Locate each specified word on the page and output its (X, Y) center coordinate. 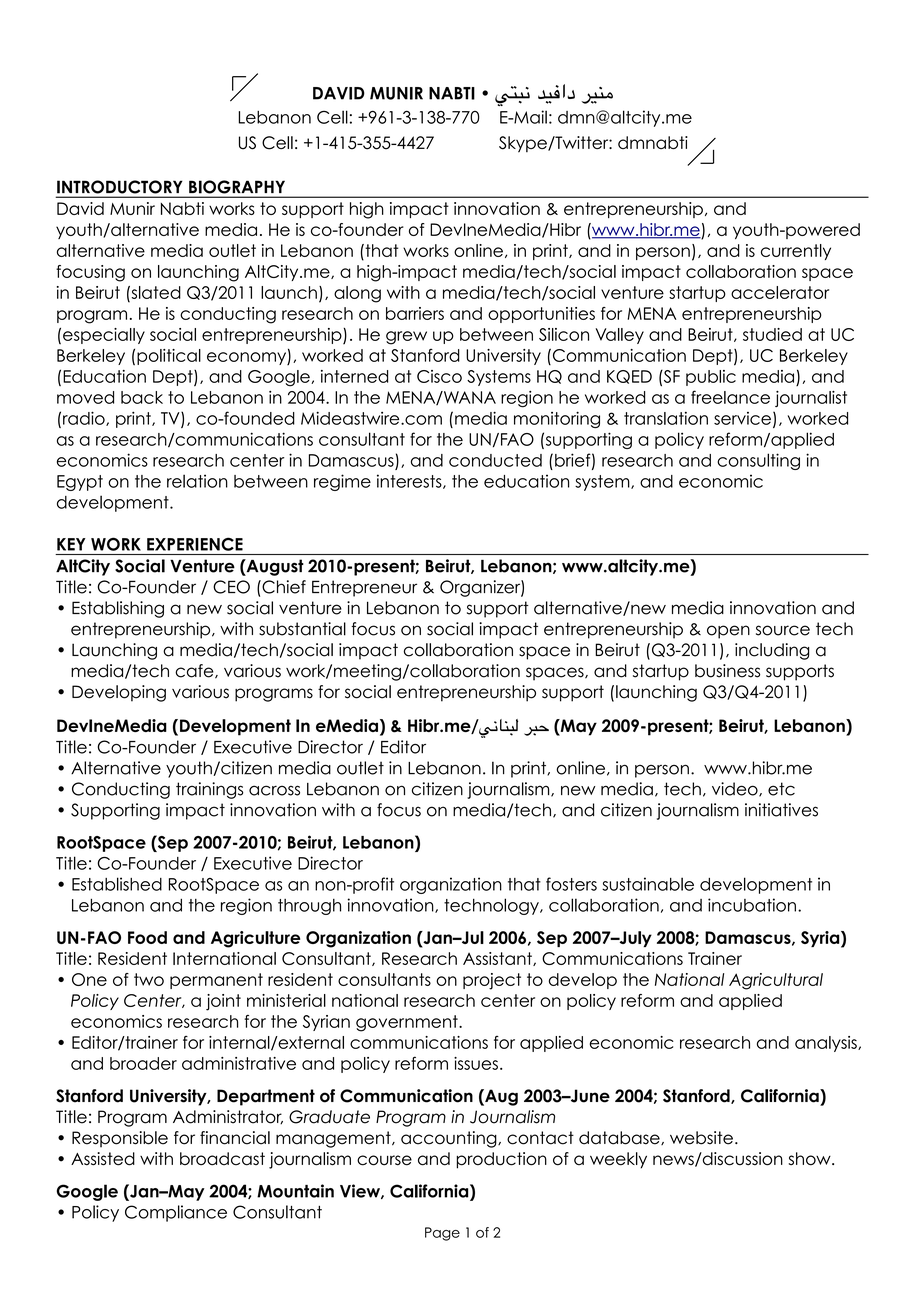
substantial (302, 629)
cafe (195, 671)
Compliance (176, 1213)
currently (796, 252)
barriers (415, 313)
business (727, 671)
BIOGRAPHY (237, 187)
